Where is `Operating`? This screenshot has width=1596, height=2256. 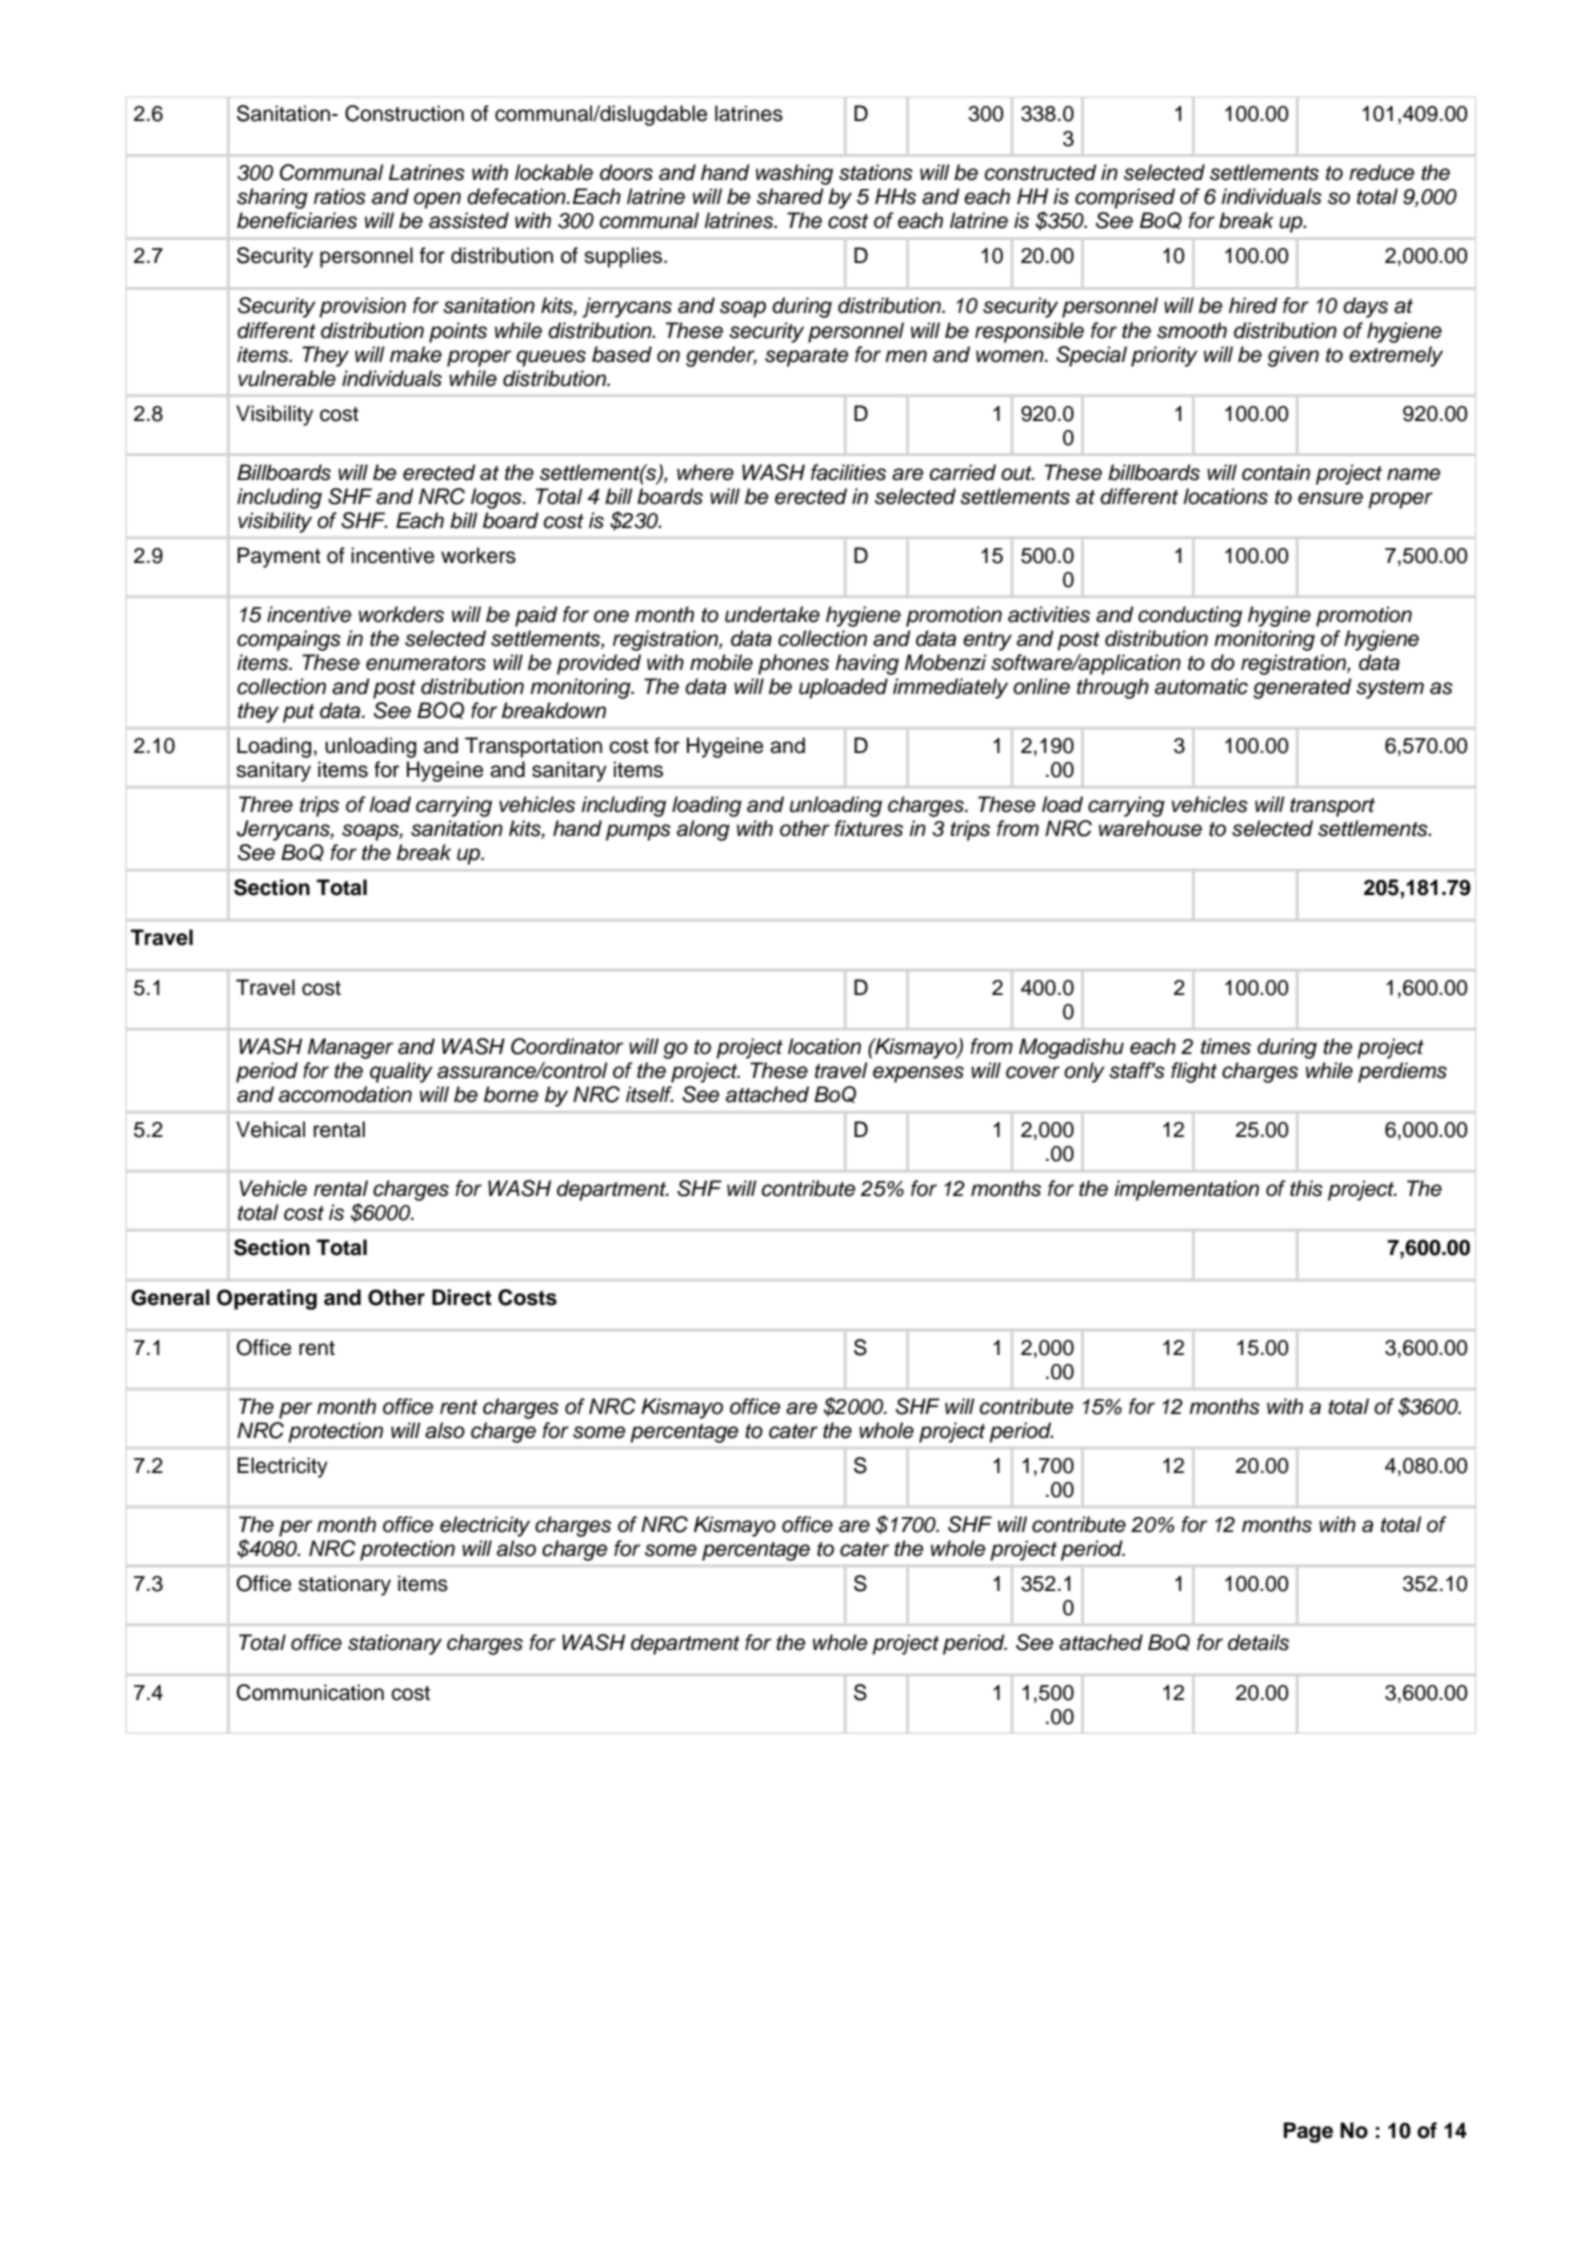
Operating is located at coordinates (267, 1299).
